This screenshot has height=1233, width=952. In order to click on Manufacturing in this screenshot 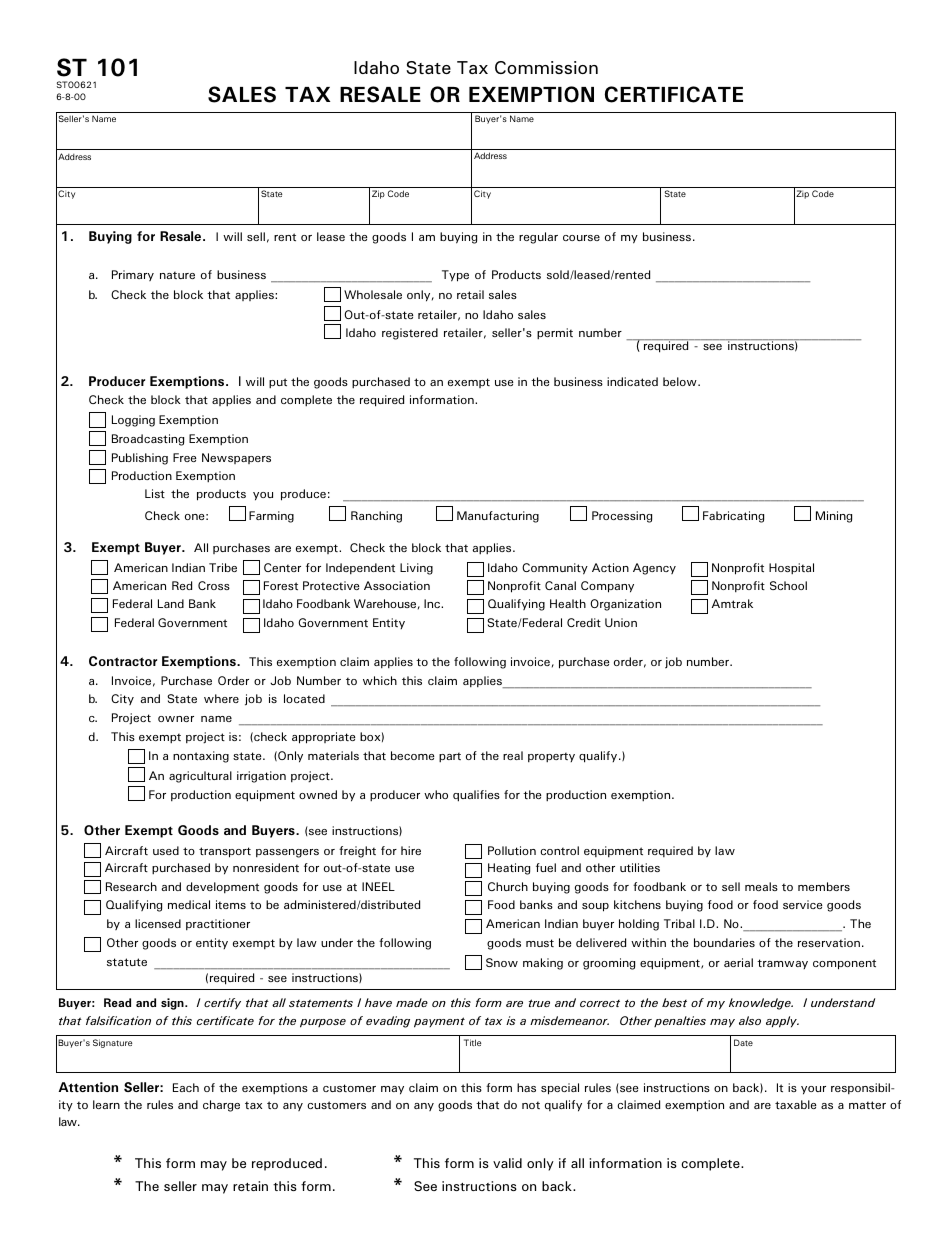, I will do `click(498, 517)`.
